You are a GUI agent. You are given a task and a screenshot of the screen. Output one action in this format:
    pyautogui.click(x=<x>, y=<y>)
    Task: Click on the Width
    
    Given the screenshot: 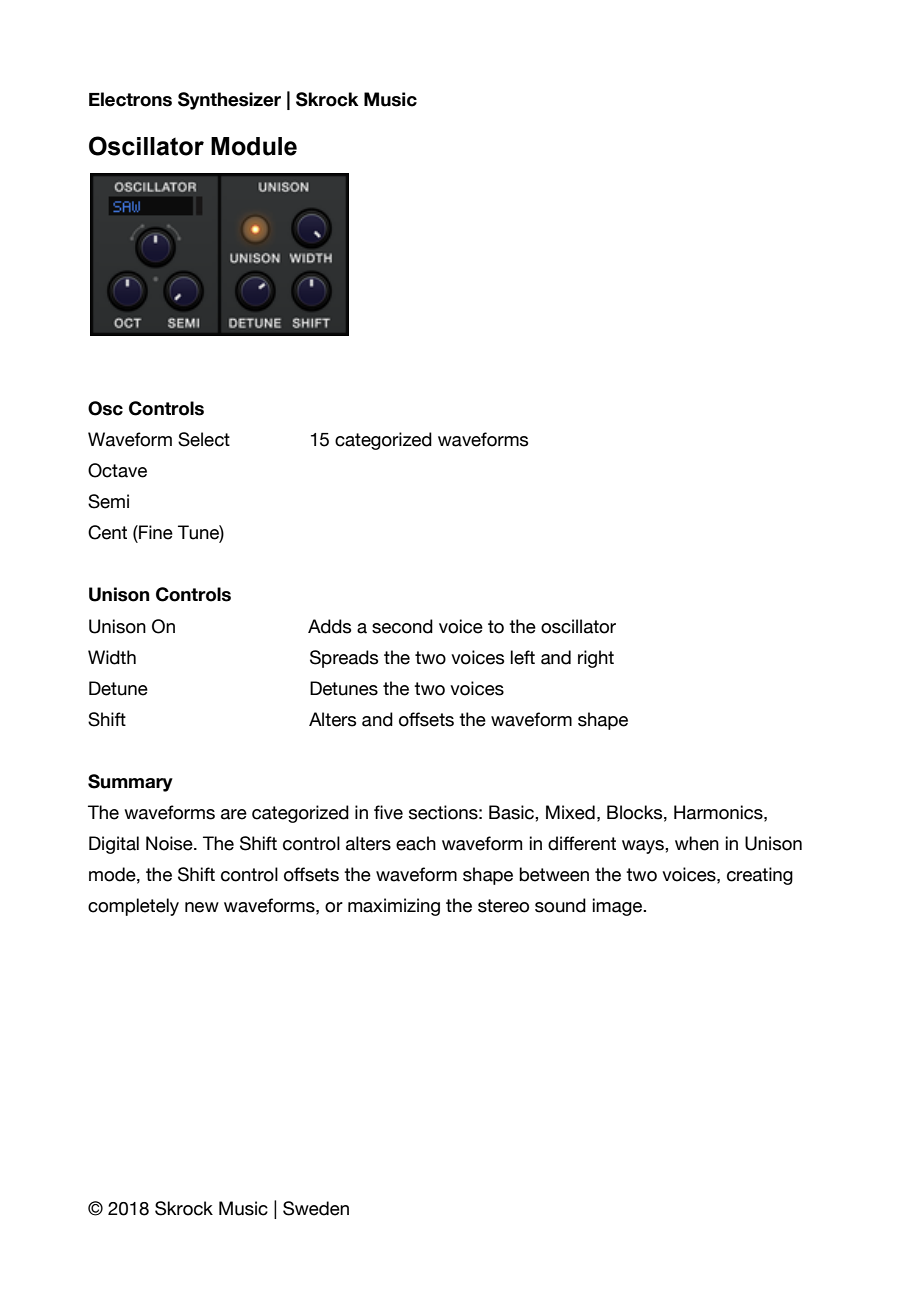 What is the action you would take?
    pyautogui.click(x=112, y=657)
